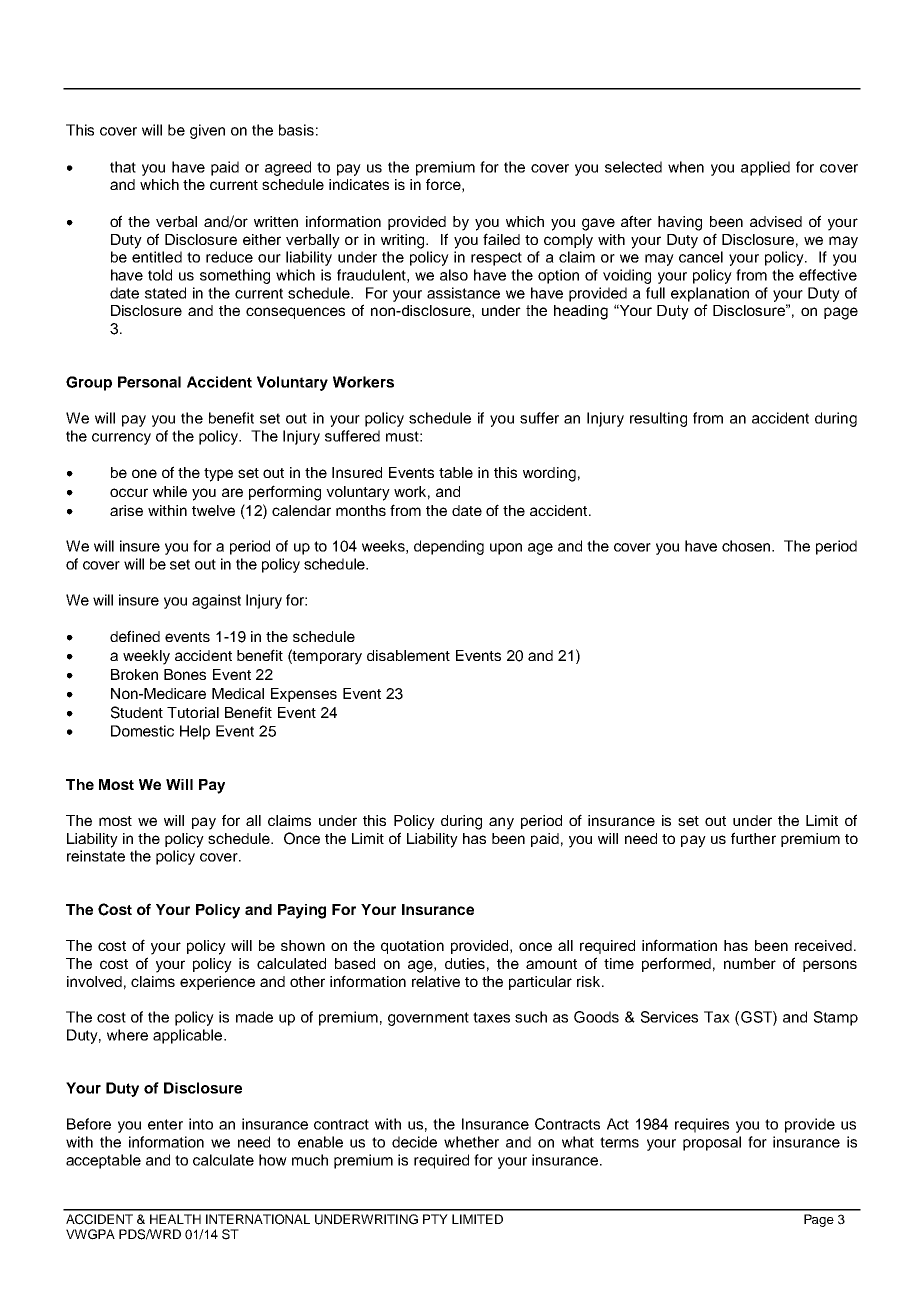  What do you see at coordinates (175, 1219) in the document?
I see `HEALTH` at bounding box center [175, 1219].
